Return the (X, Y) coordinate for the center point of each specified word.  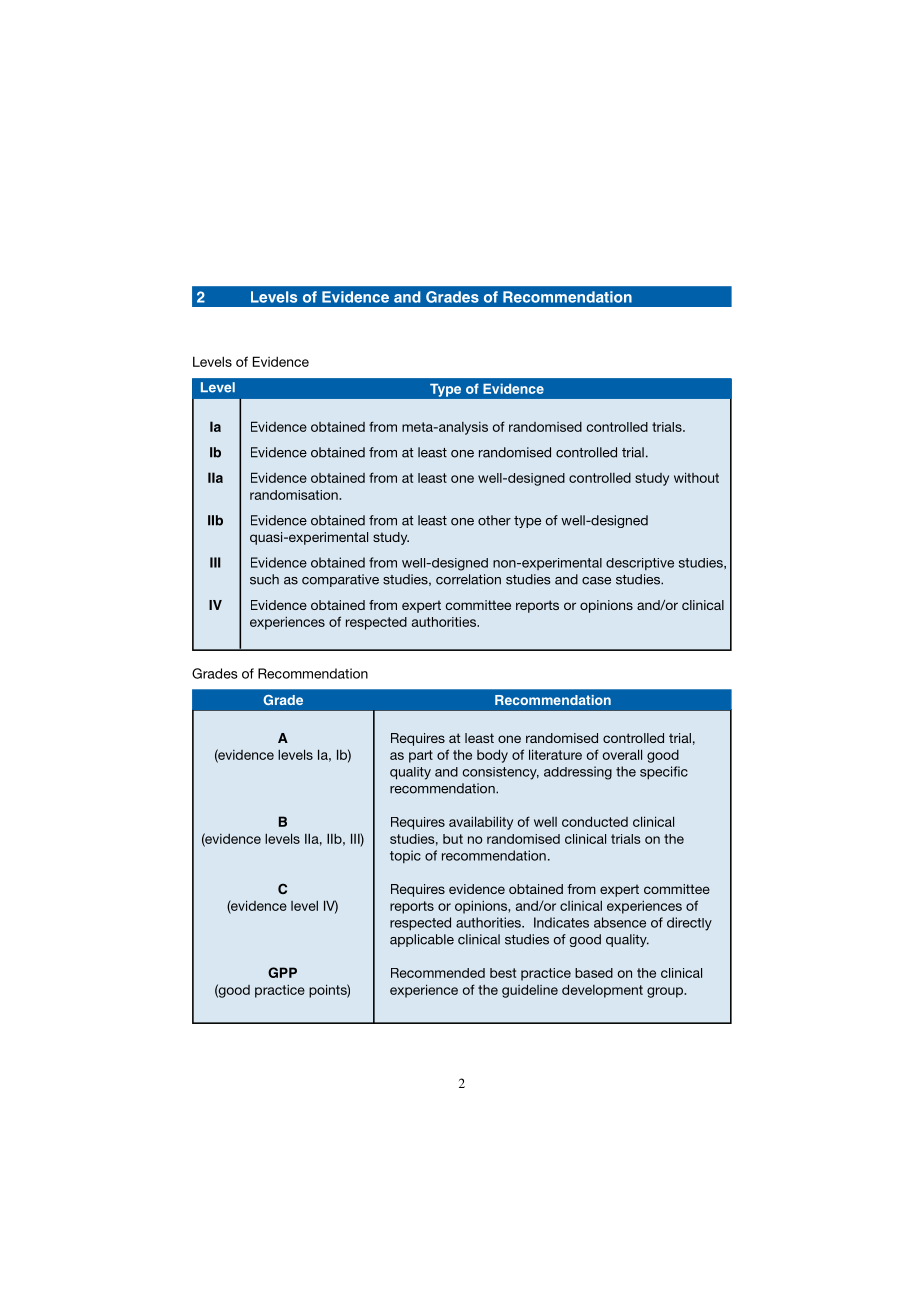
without (696, 477)
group (666, 992)
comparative (340, 580)
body (492, 756)
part (421, 756)
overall (622, 754)
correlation (468, 579)
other (494, 520)
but (453, 839)
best (503, 973)
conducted (595, 821)
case (596, 581)
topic (405, 856)
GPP (282, 972)
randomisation (295, 495)
